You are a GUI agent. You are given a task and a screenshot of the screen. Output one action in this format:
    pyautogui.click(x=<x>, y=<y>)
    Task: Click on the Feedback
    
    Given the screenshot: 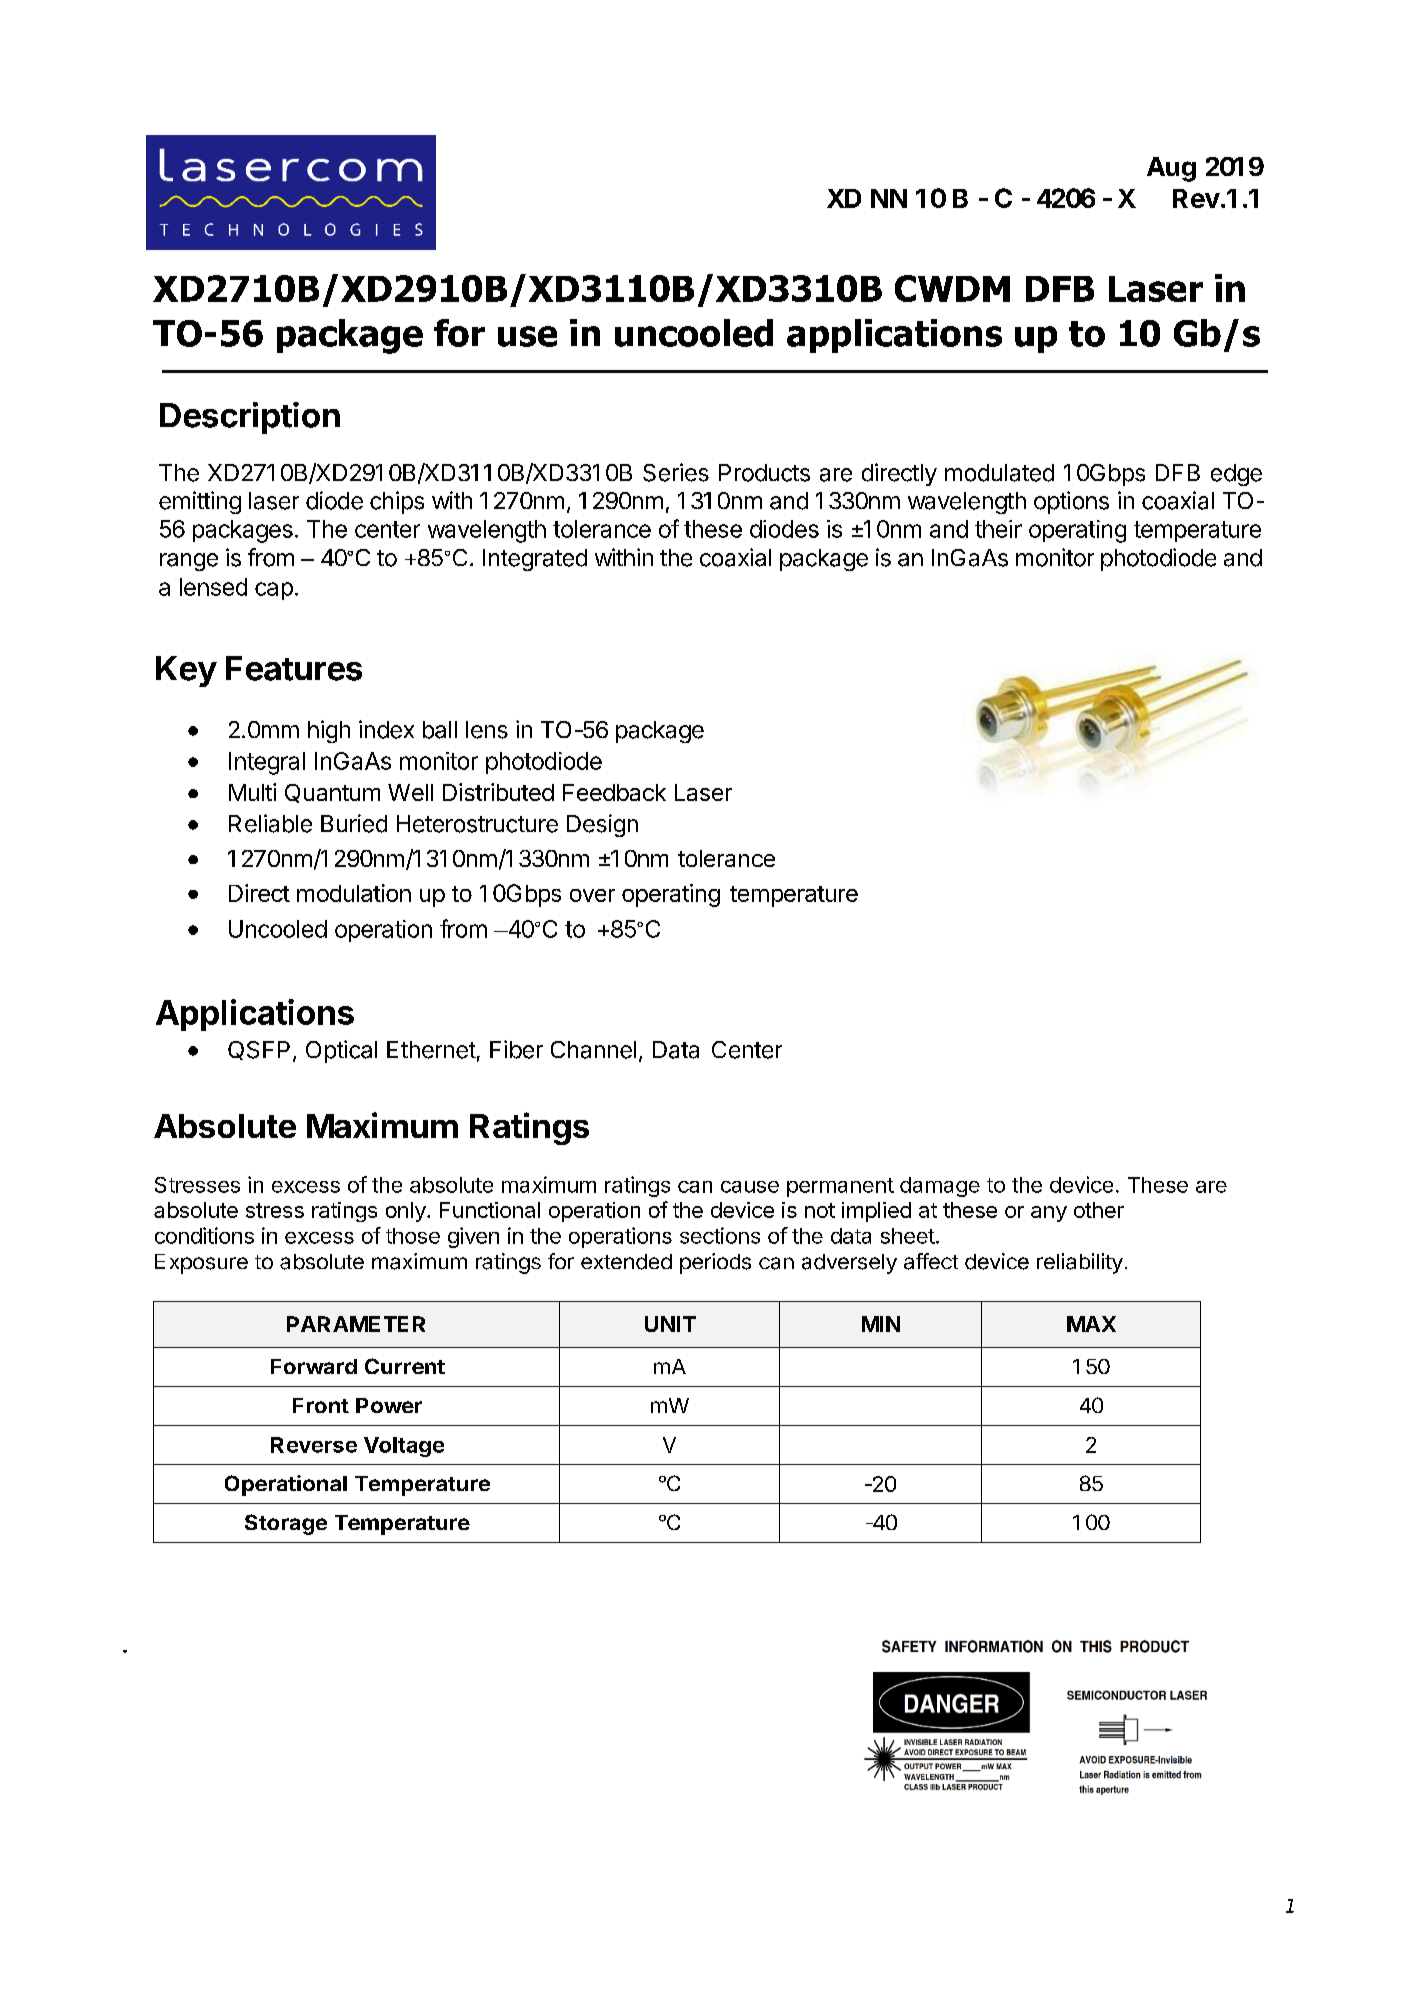 What is the action you would take?
    pyautogui.click(x=614, y=792)
